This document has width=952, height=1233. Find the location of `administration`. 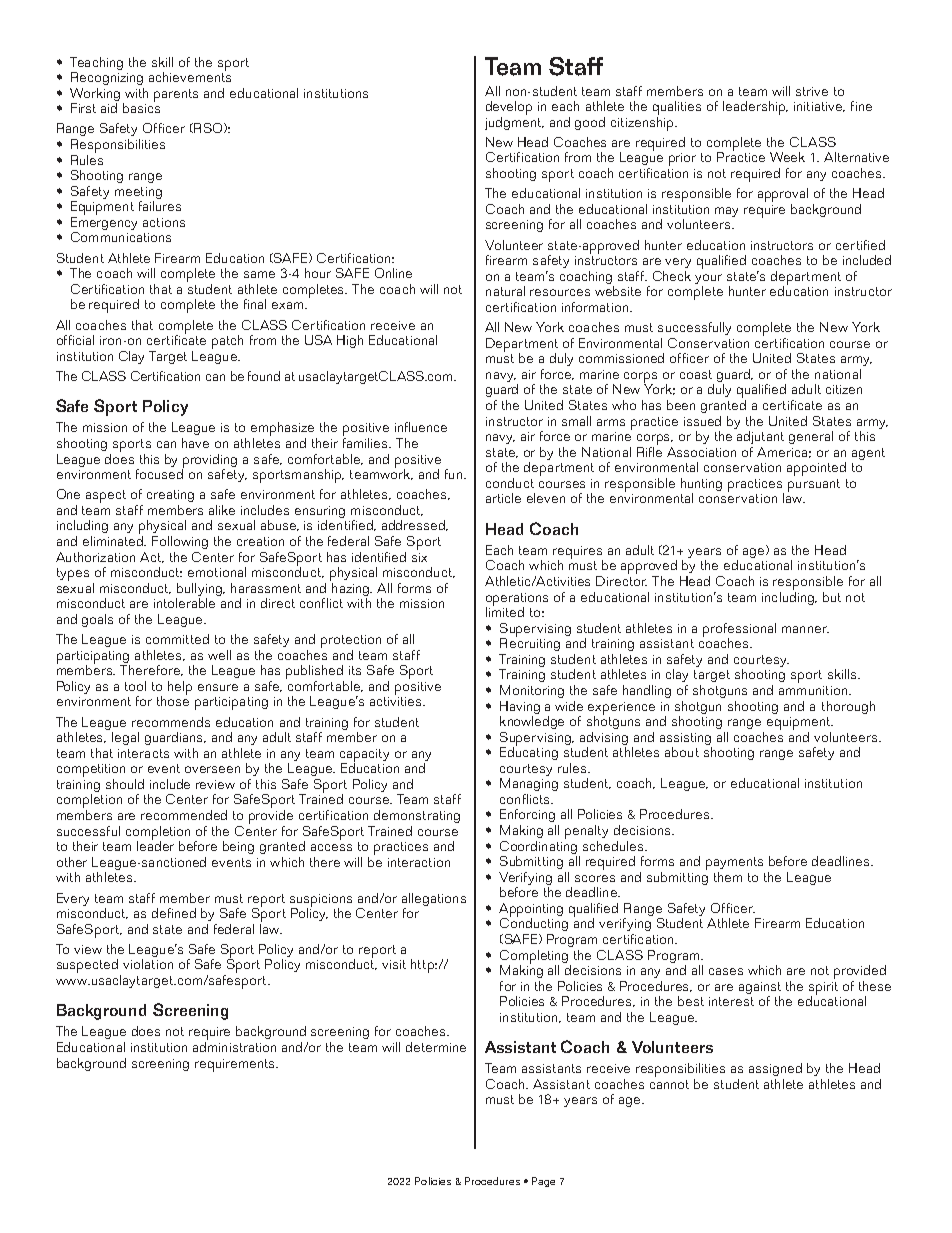

administration is located at coordinates (234, 1047).
